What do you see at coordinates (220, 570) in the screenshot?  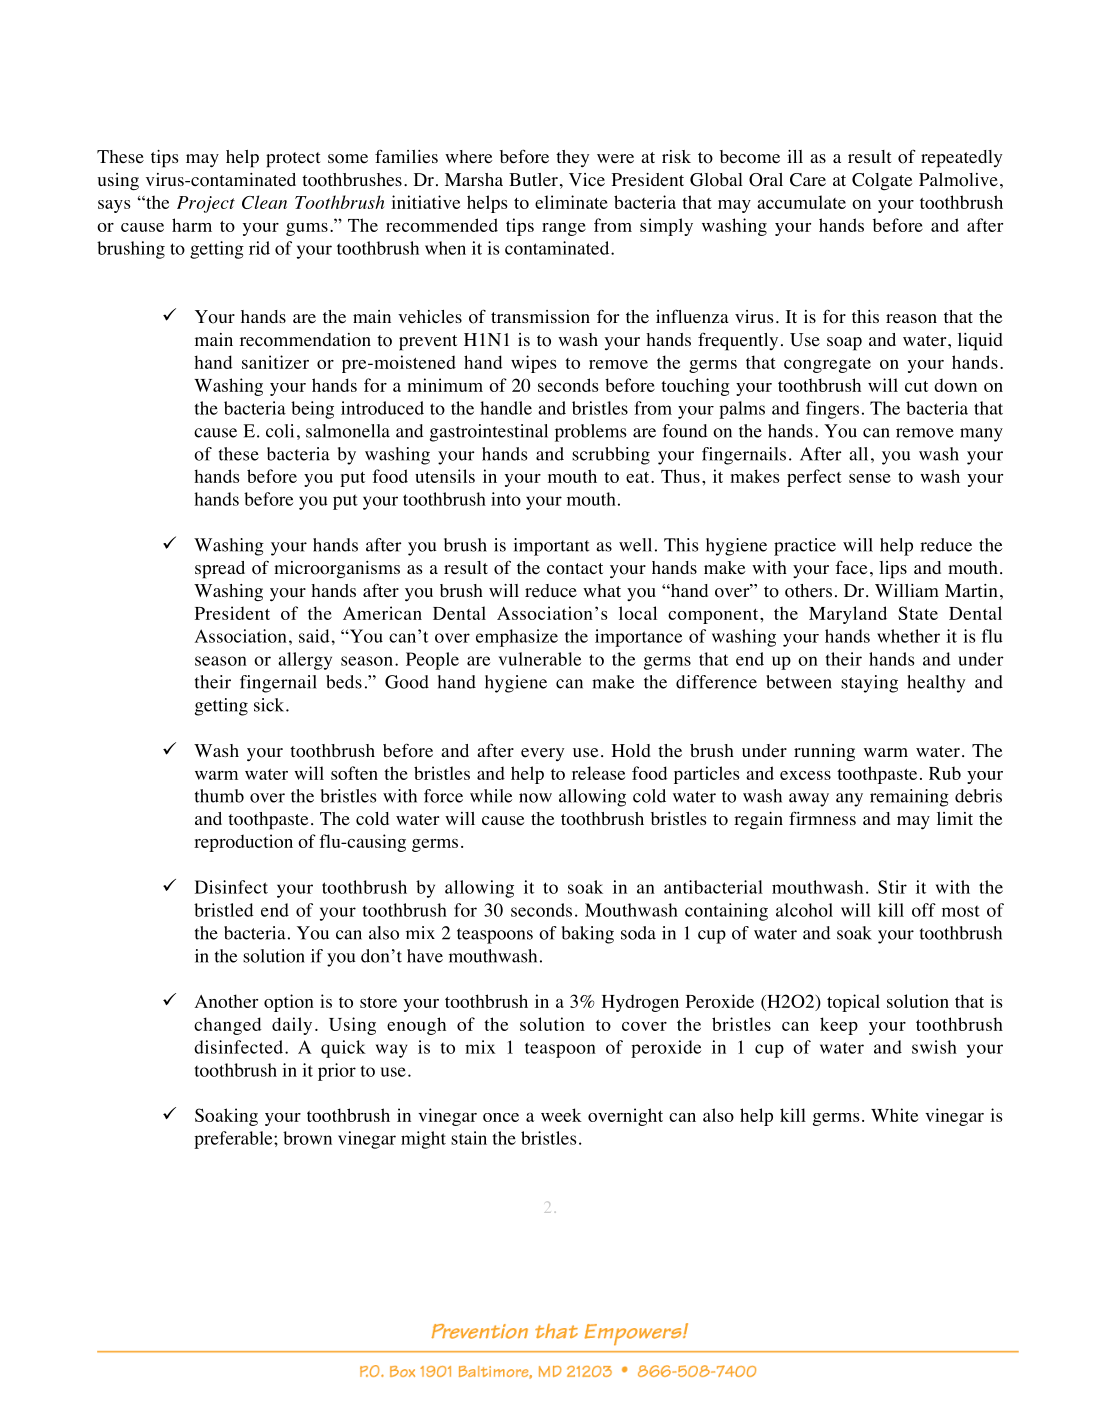 I see `spread` at bounding box center [220, 570].
